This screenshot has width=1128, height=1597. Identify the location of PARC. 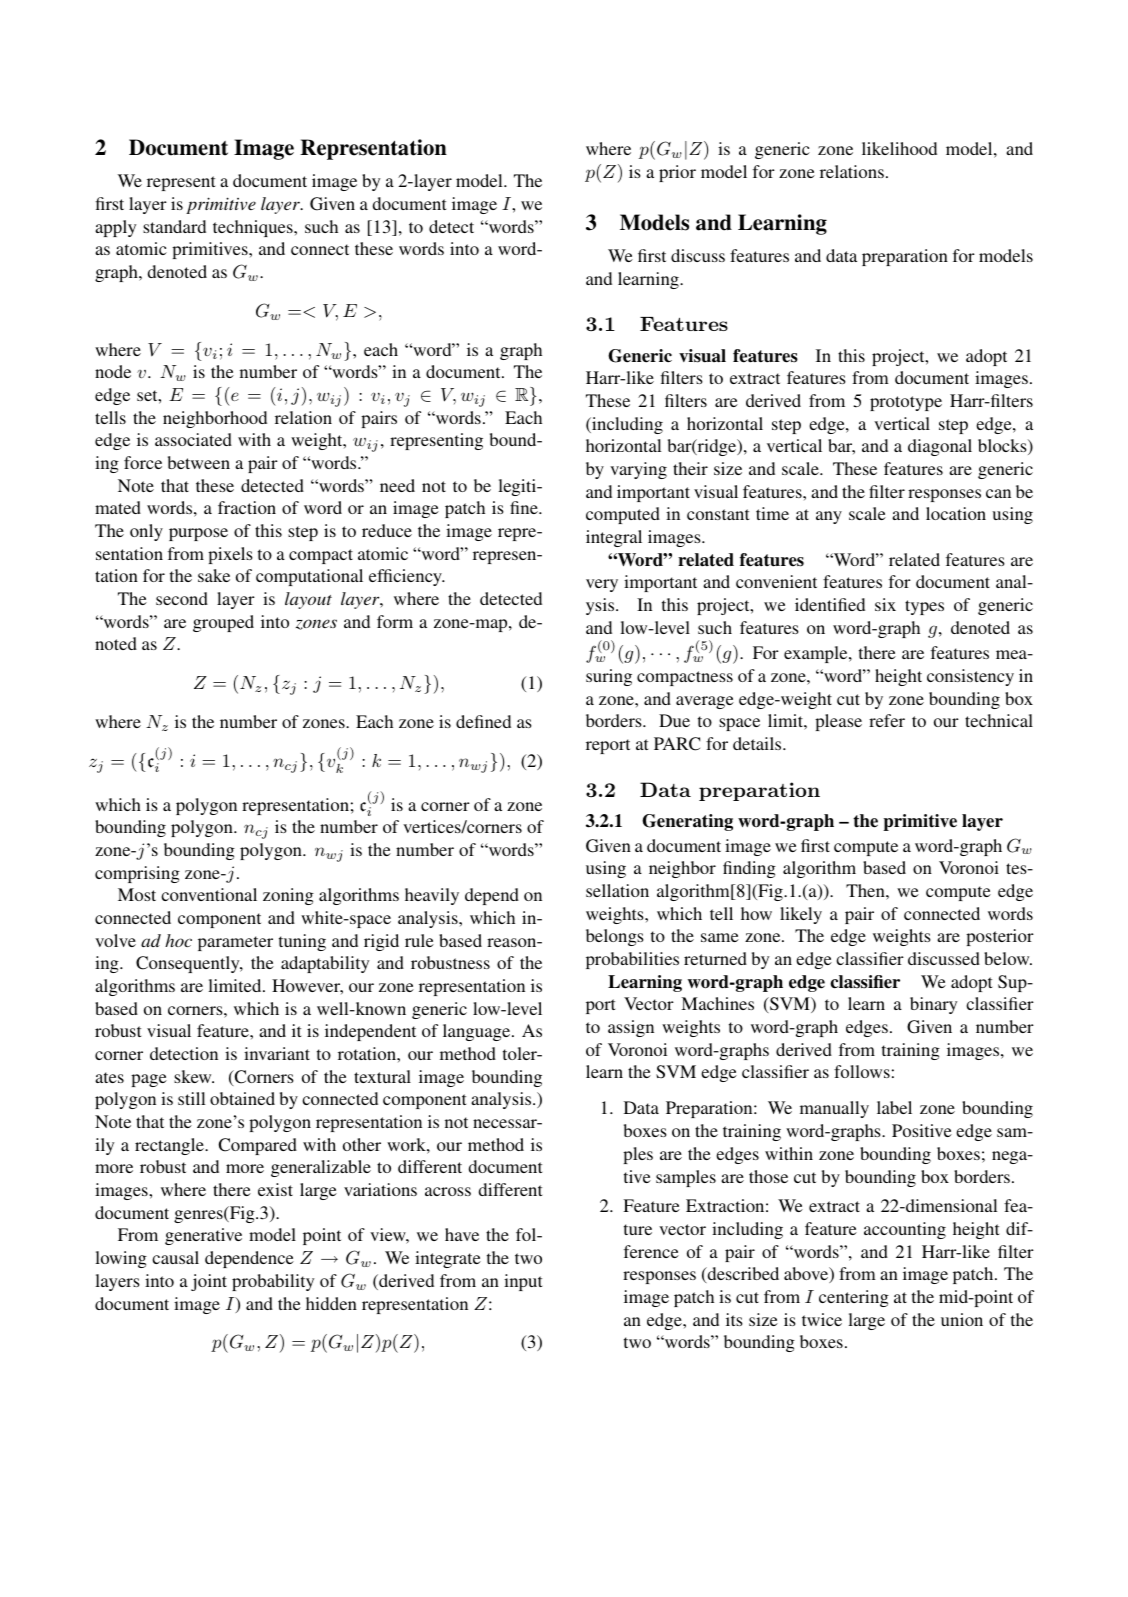
(677, 744).
